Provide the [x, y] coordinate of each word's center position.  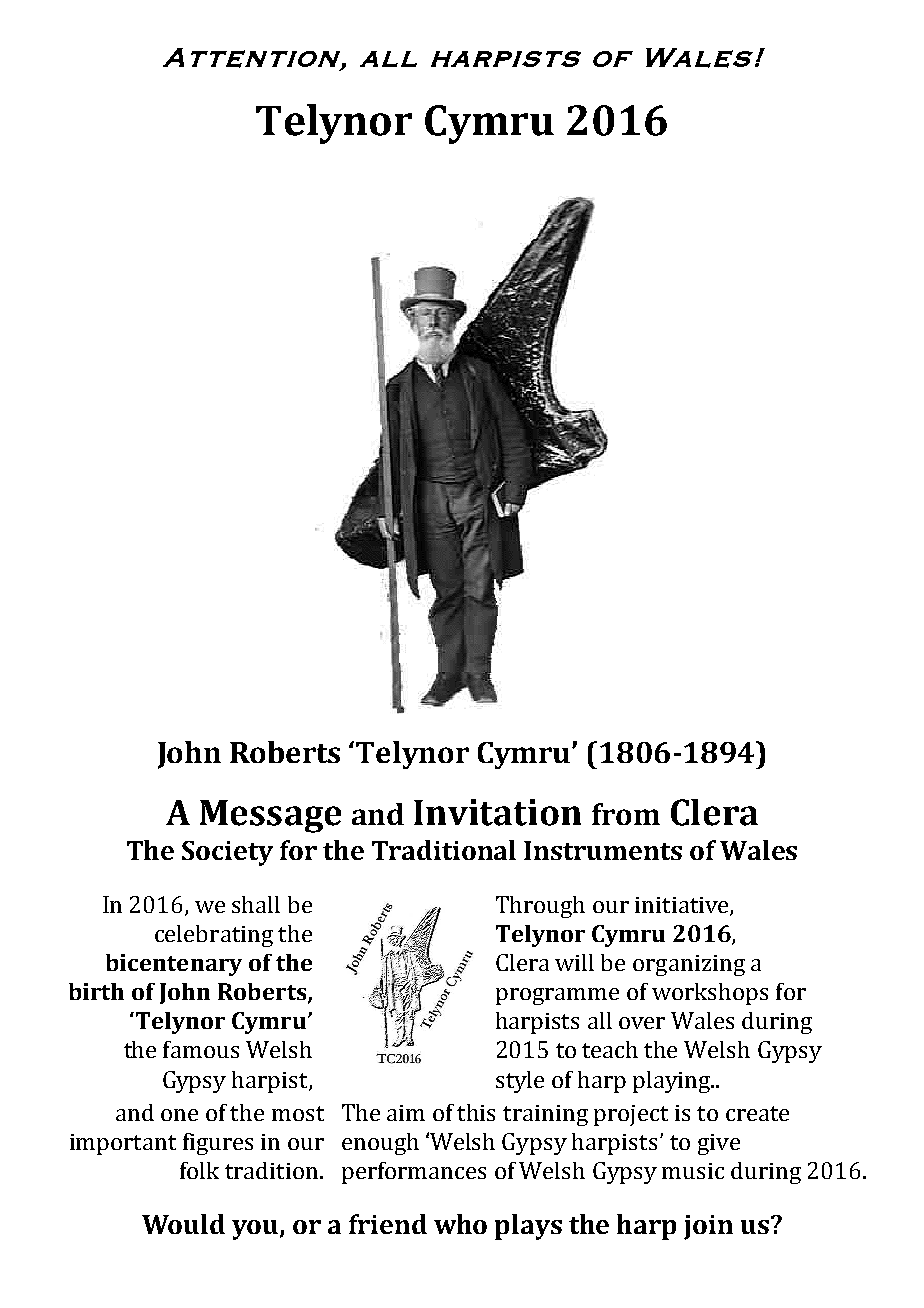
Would [183, 1224]
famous [201, 1049]
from [626, 814]
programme [557, 996]
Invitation [497, 812]
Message [270, 816]
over [642, 1023]
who [460, 1224]
